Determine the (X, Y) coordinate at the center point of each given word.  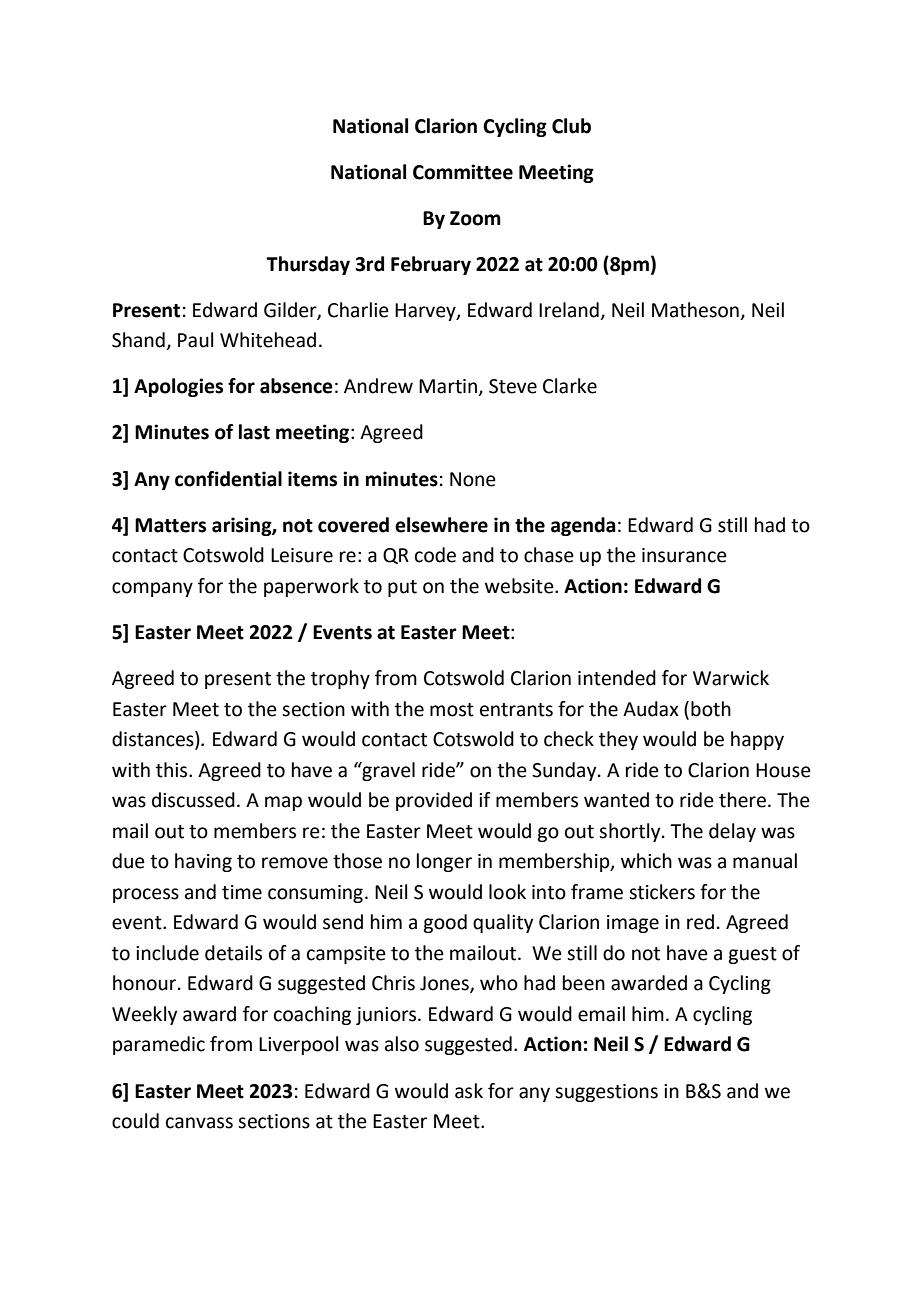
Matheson (695, 310)
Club (571, 126)
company (152, 589)
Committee (463, 172)
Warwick (731, 678)
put (402, 588)
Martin (448, 386)
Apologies (178, 387)
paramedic (159, 1045)
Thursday (308, 265)
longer (444, 862)
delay (732, 832)
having (203, 862)
